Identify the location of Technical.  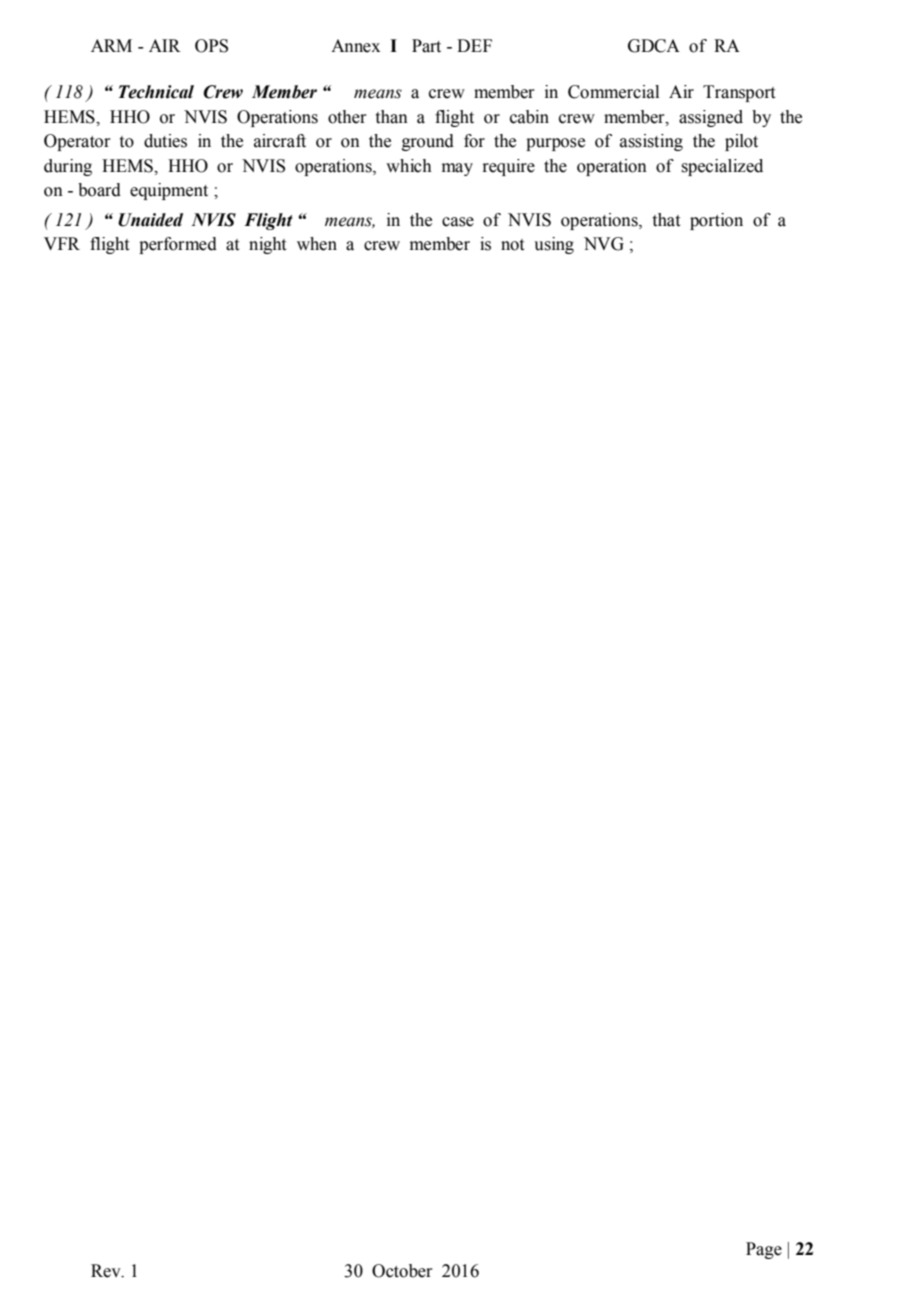
(156, 92).
